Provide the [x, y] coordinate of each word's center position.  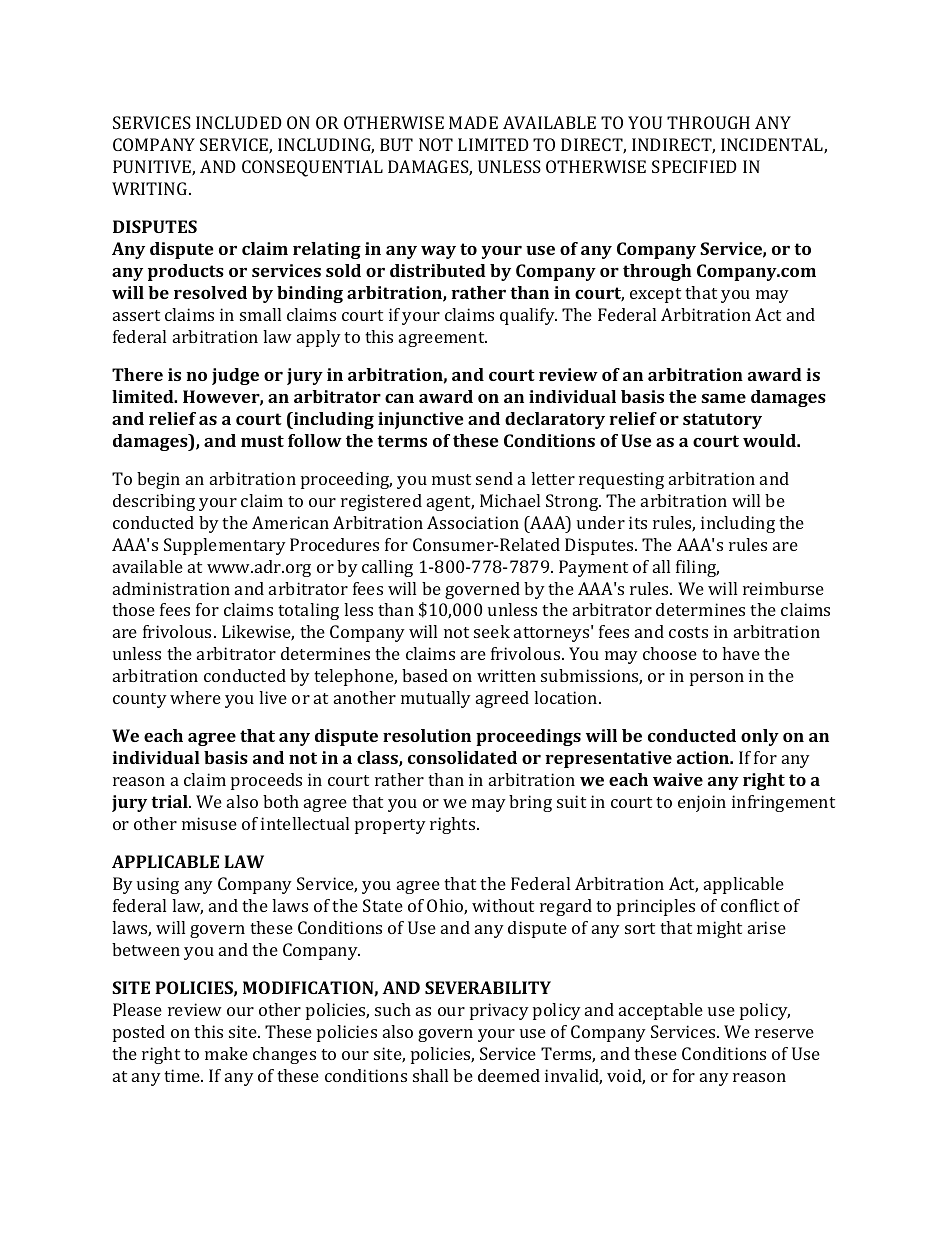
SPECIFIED [694, 166]
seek [492, 631]
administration [171, 588]
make [226, 1053]
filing [697, 568]
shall [430, 1075]
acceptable [661, 1011]
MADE [473, 122]
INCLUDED [239, 122]
